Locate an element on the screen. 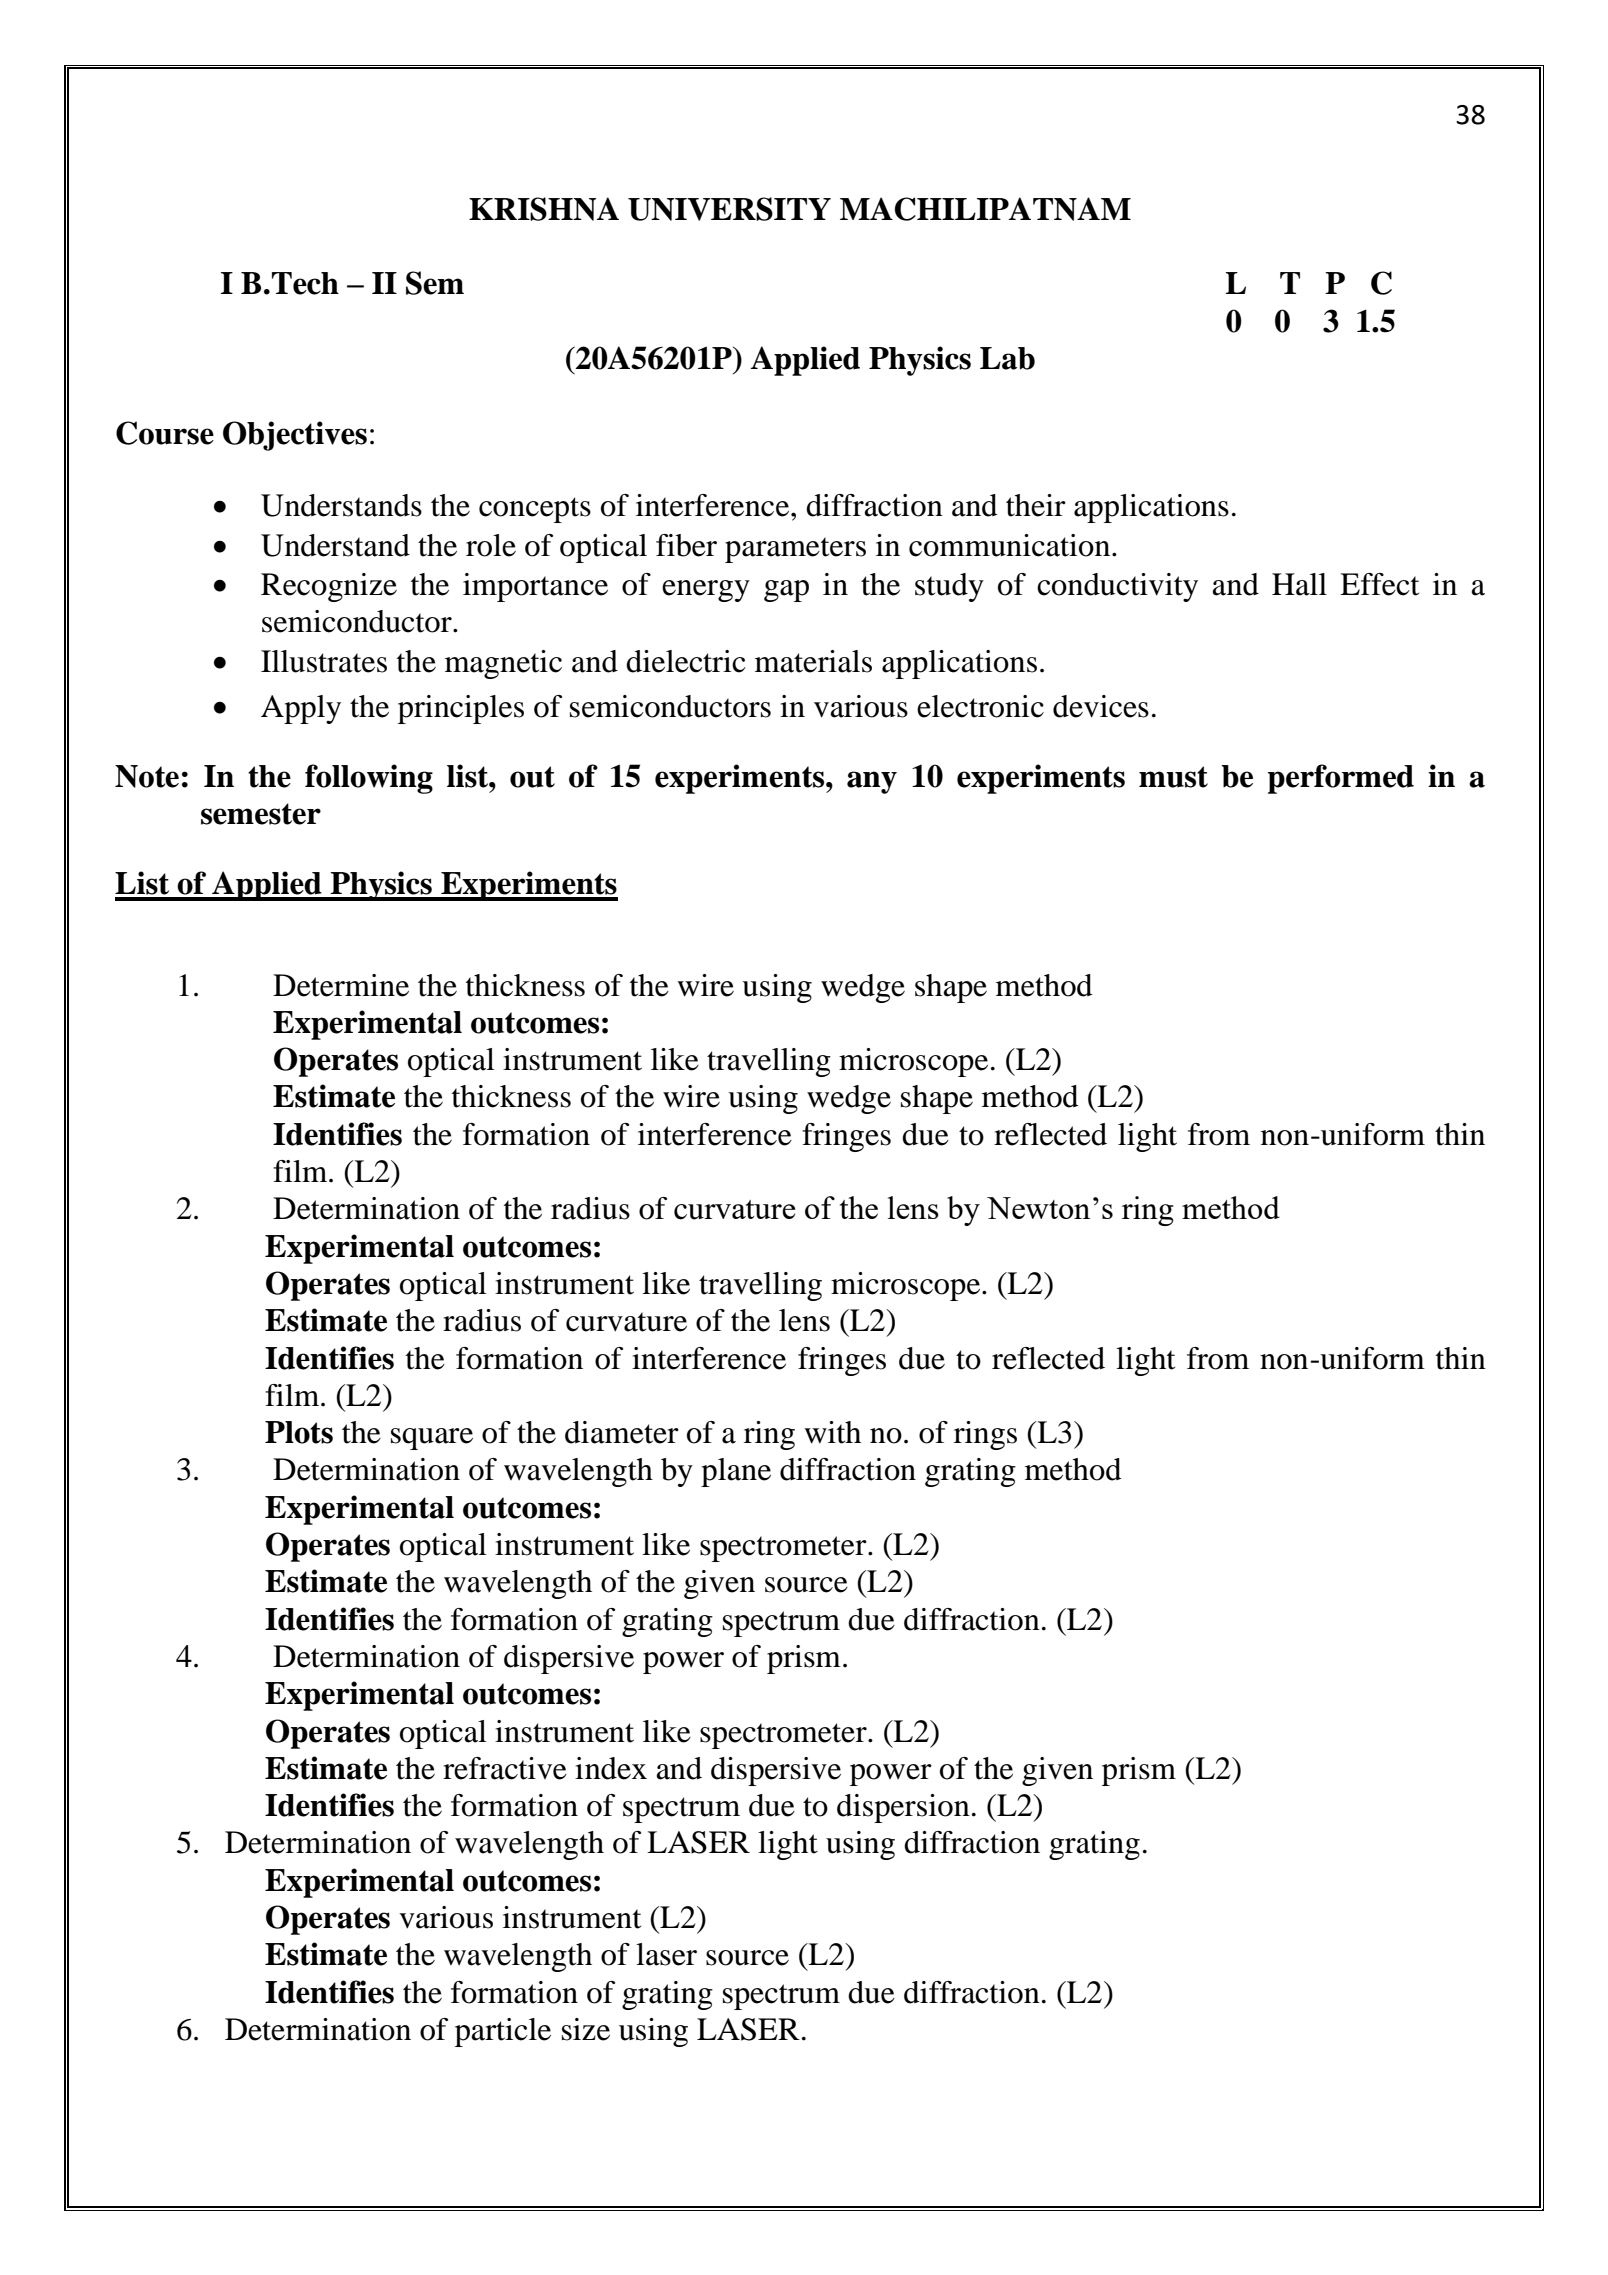 This screenshot has height=2275, width=1608. materials is located at coordinates (813, 661).
